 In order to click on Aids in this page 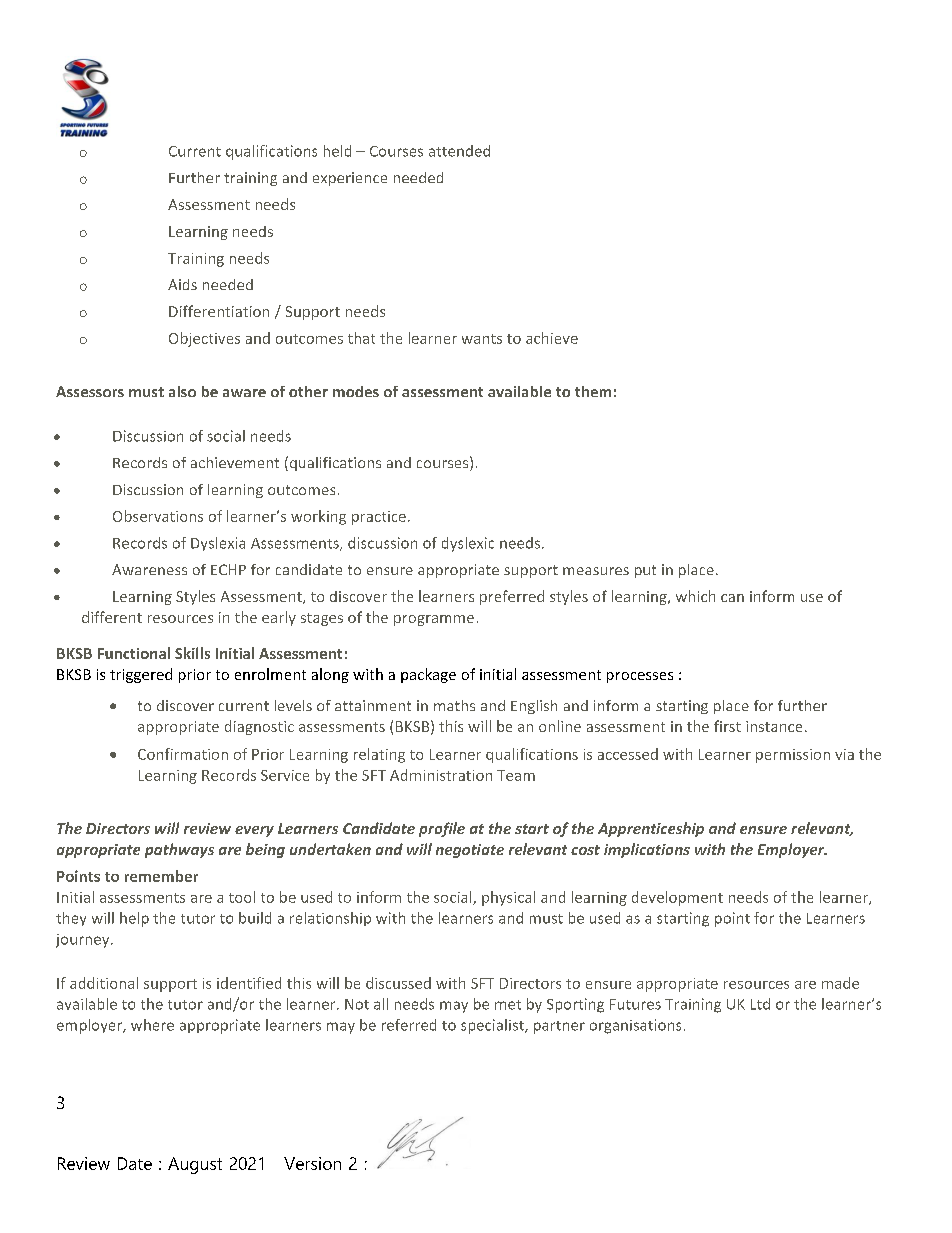, I will do `click(182, 284)`.
